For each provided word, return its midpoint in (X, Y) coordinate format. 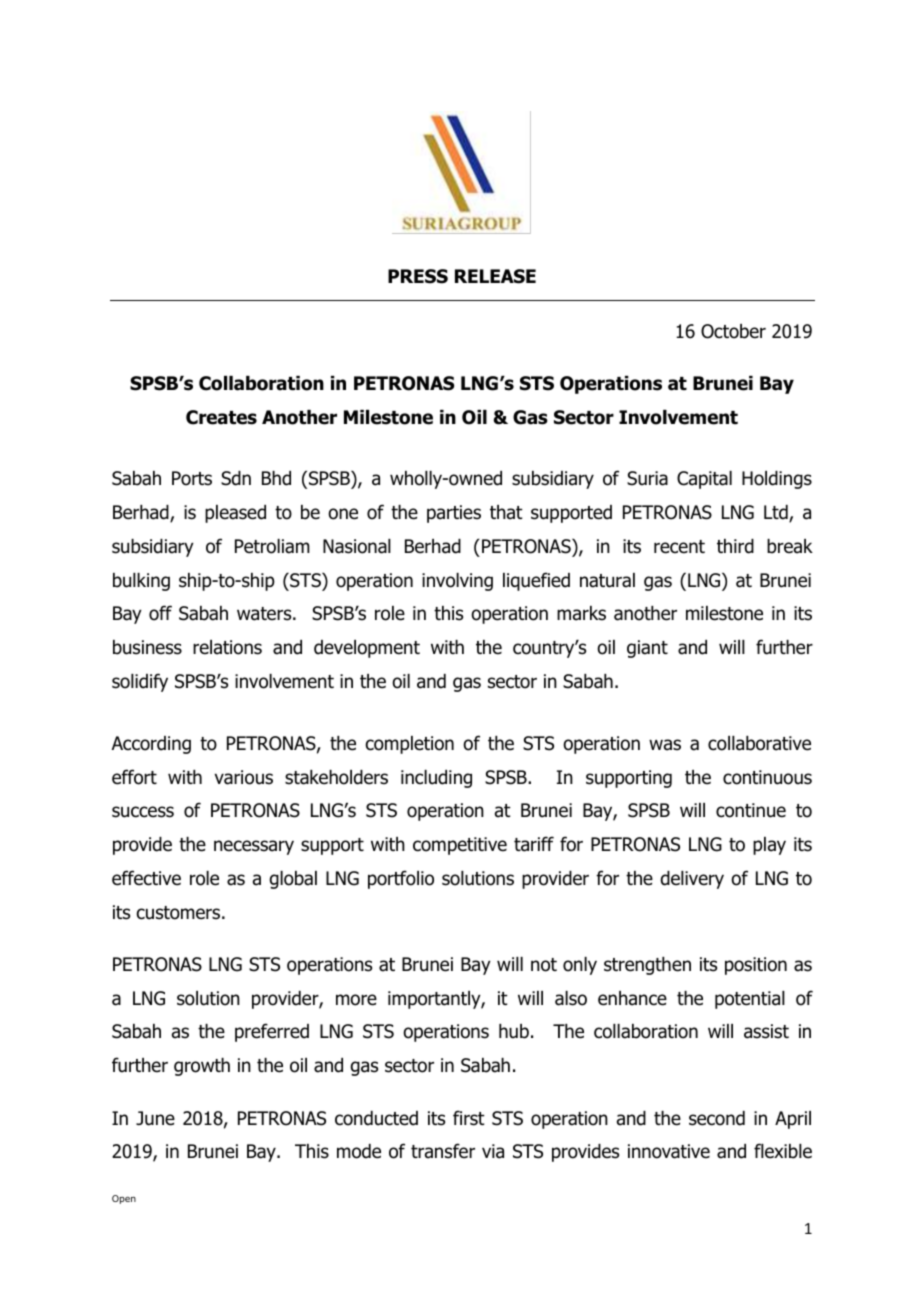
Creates (221, 417)
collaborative (759, 743)
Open (124, 1199)
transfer (443, 1151)
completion (410, 745)
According (151, 745)
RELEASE (495, 276)
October (733, 331)
